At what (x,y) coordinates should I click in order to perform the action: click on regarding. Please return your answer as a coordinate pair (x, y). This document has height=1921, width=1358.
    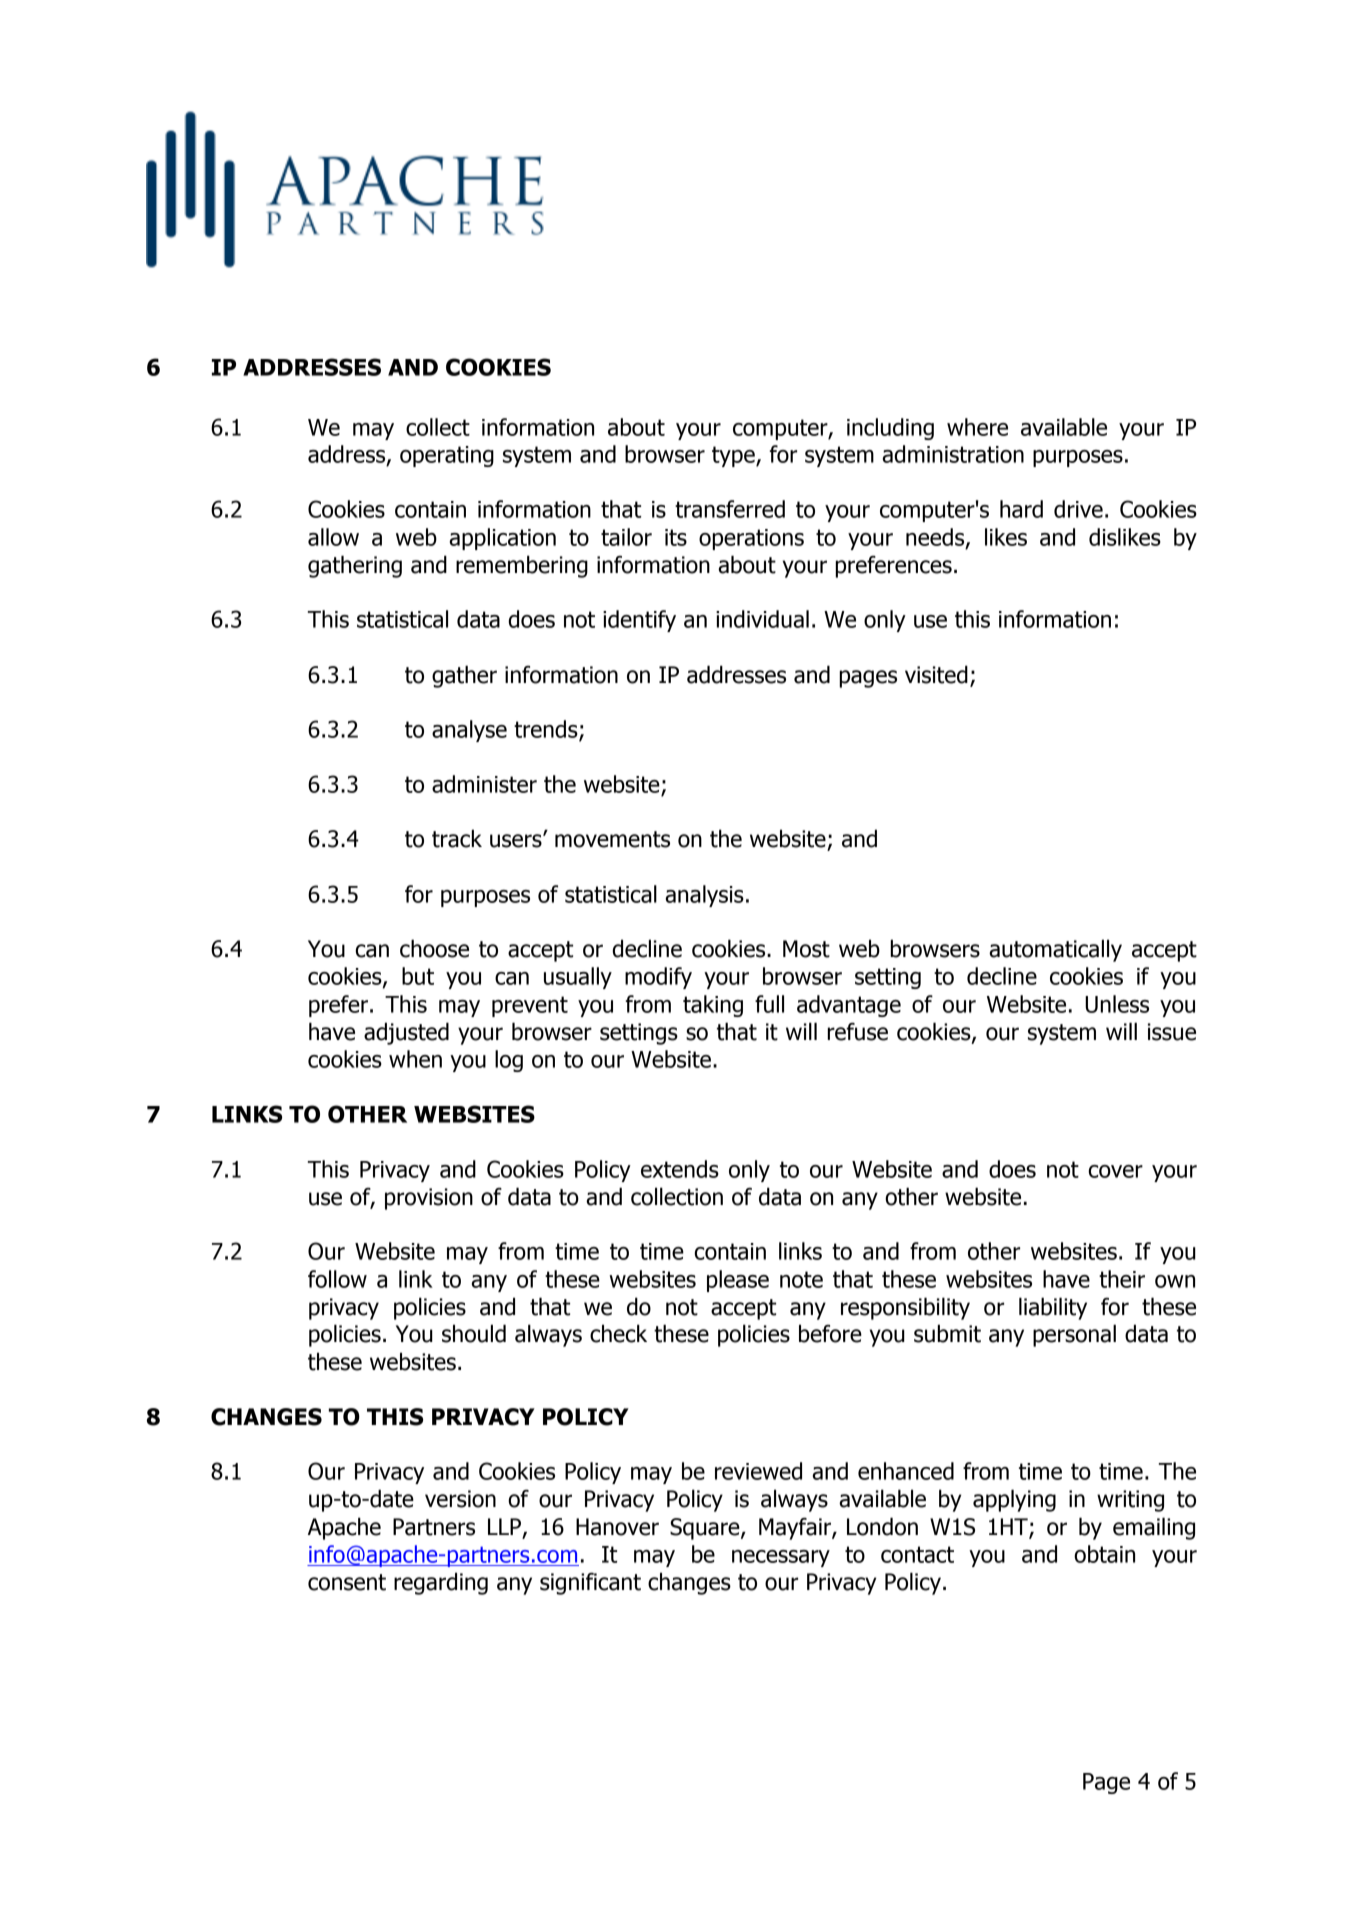
    Looking at the image, I should click on (441, 1583).
